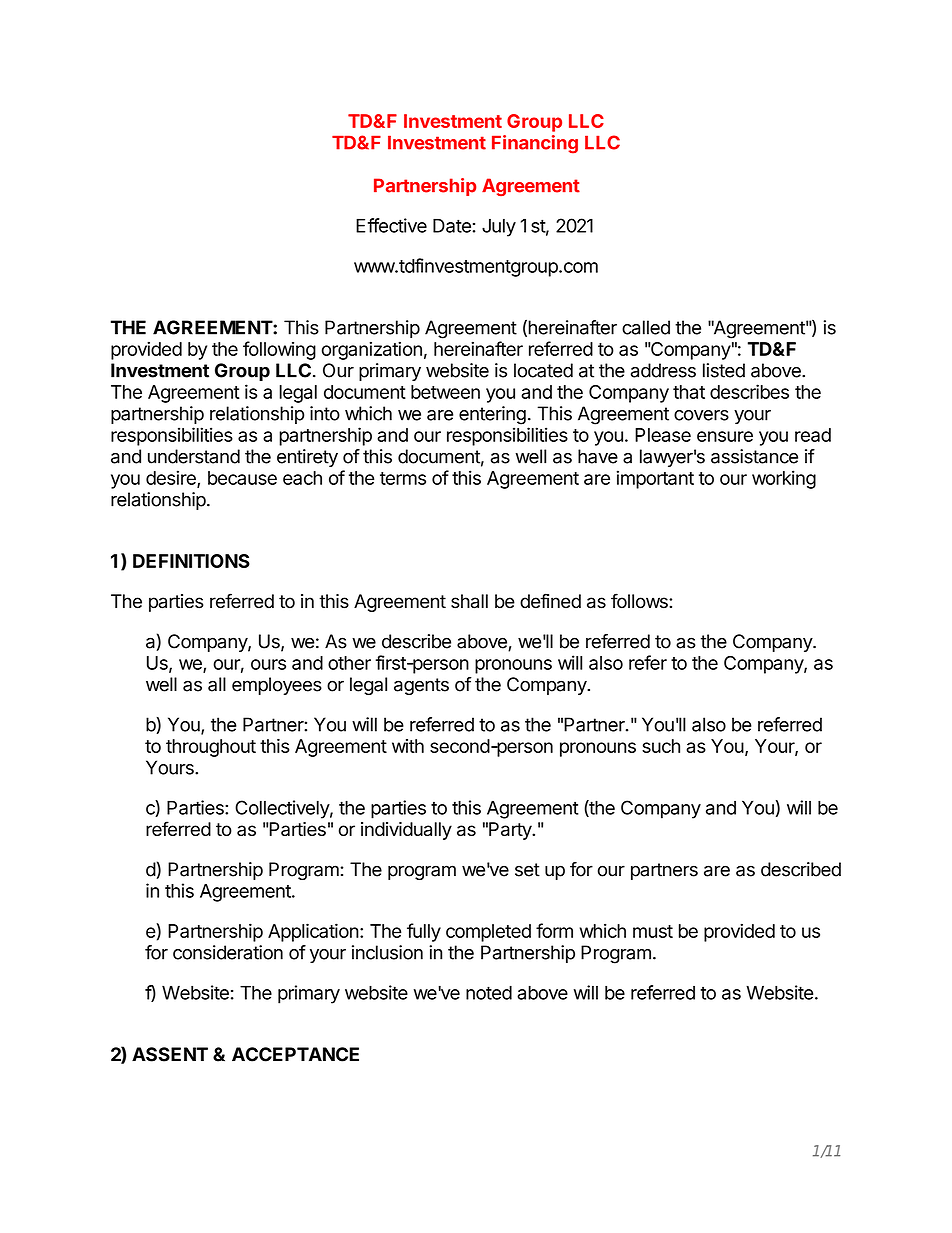 The height and width of the screenshot is (1233, 952). Describe the element at coordinates (724, 370) in the screenshot. I see `listed` at that location.
